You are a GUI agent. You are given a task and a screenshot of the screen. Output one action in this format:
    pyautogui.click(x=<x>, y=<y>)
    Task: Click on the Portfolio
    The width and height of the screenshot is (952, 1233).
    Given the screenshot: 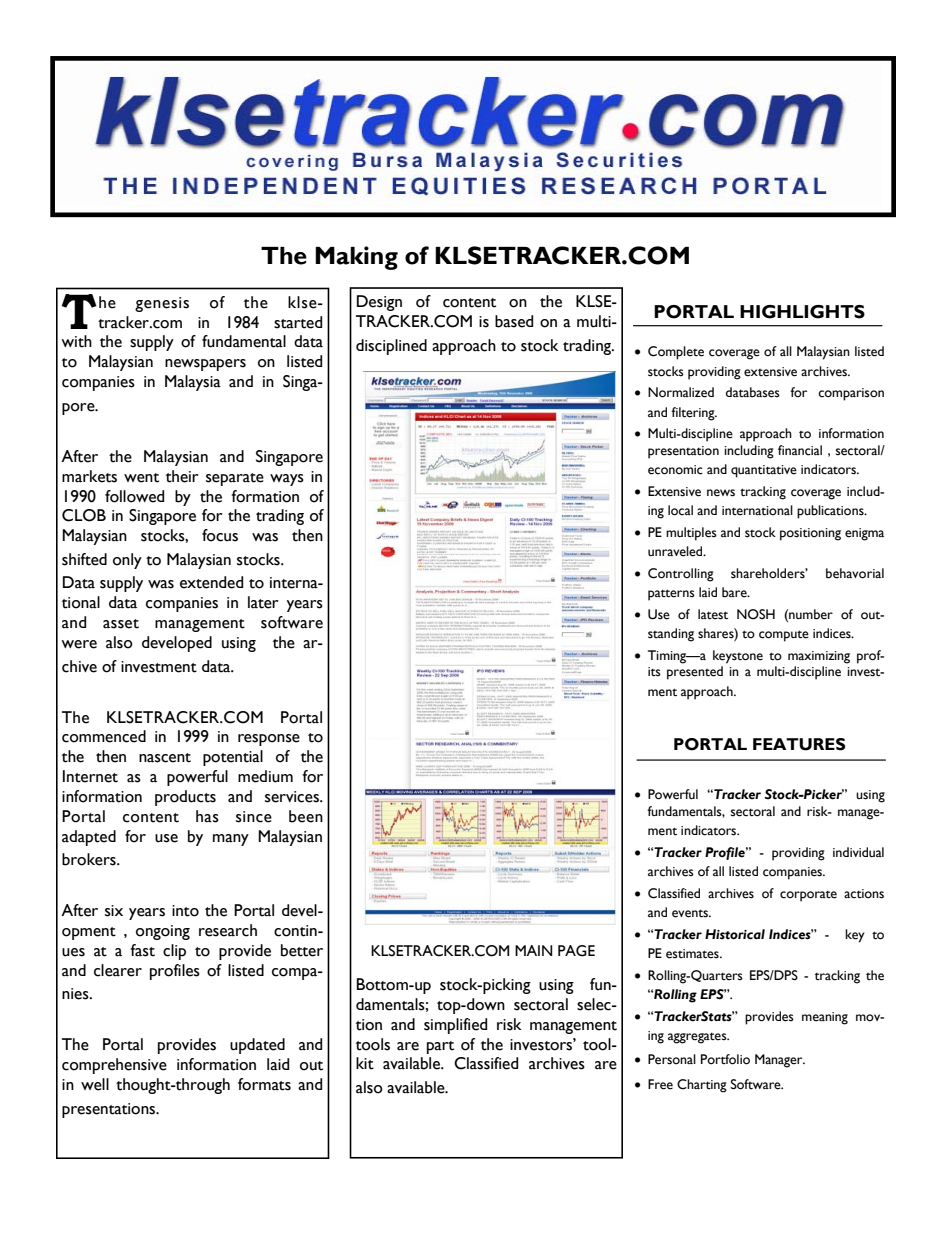 What is the action you would take?
    pyautogui.click(x=725, y=1059)
